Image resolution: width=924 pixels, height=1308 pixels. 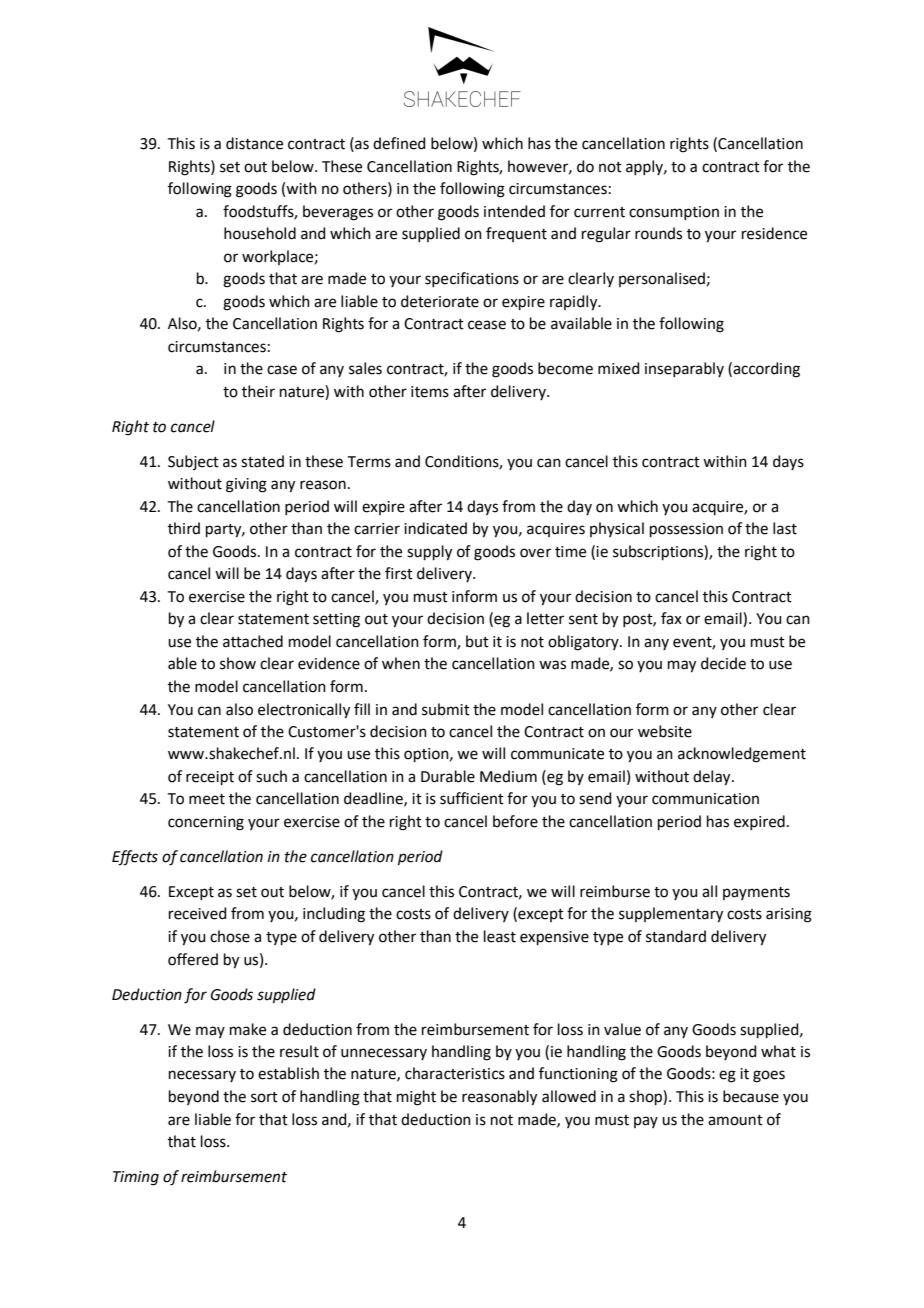 What do you see at coordinates (264, 1097) in the document?
I see `sort` at bounding box center [264, 1097].
